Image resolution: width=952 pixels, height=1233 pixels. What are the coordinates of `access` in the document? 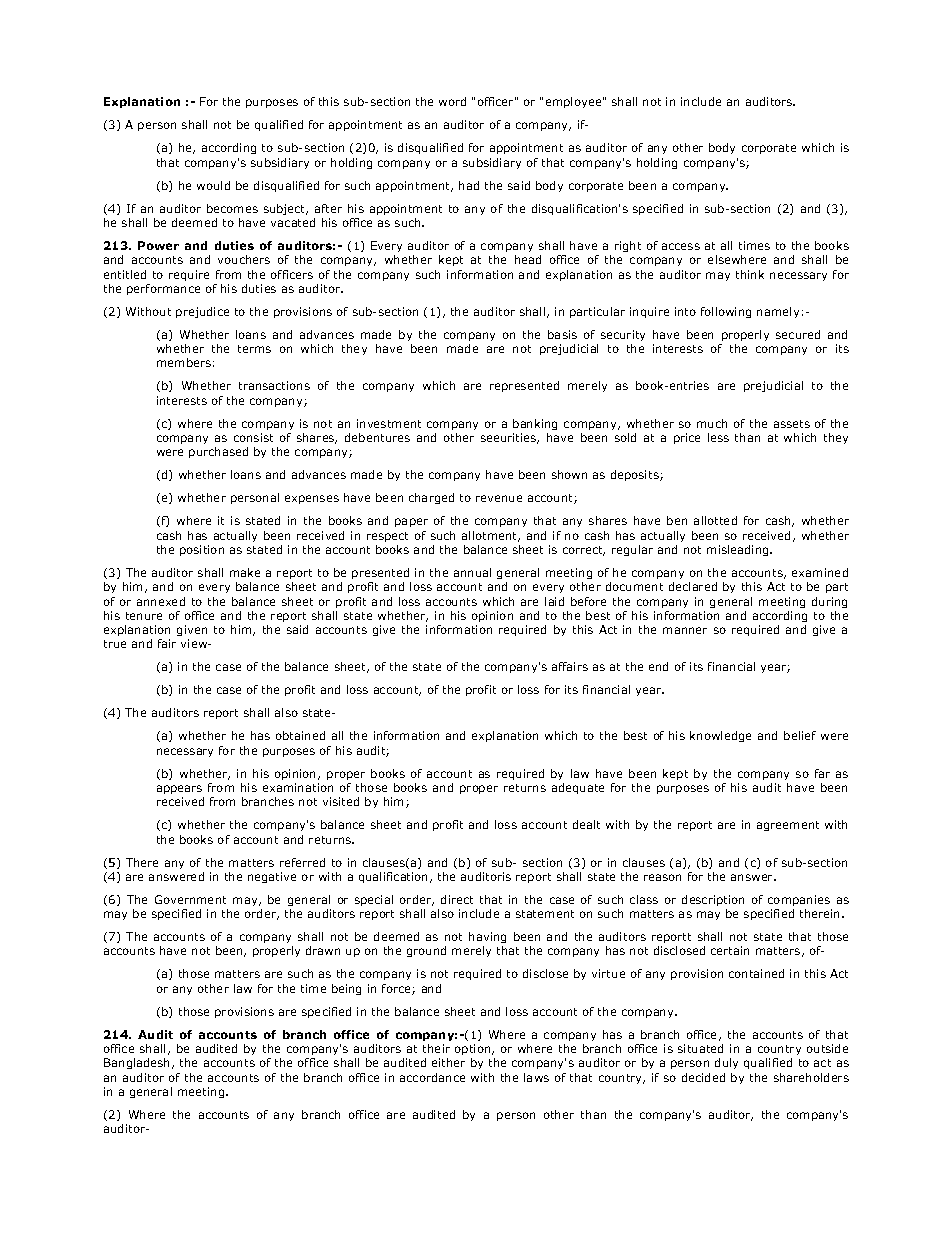 It's located at (681, 246).
